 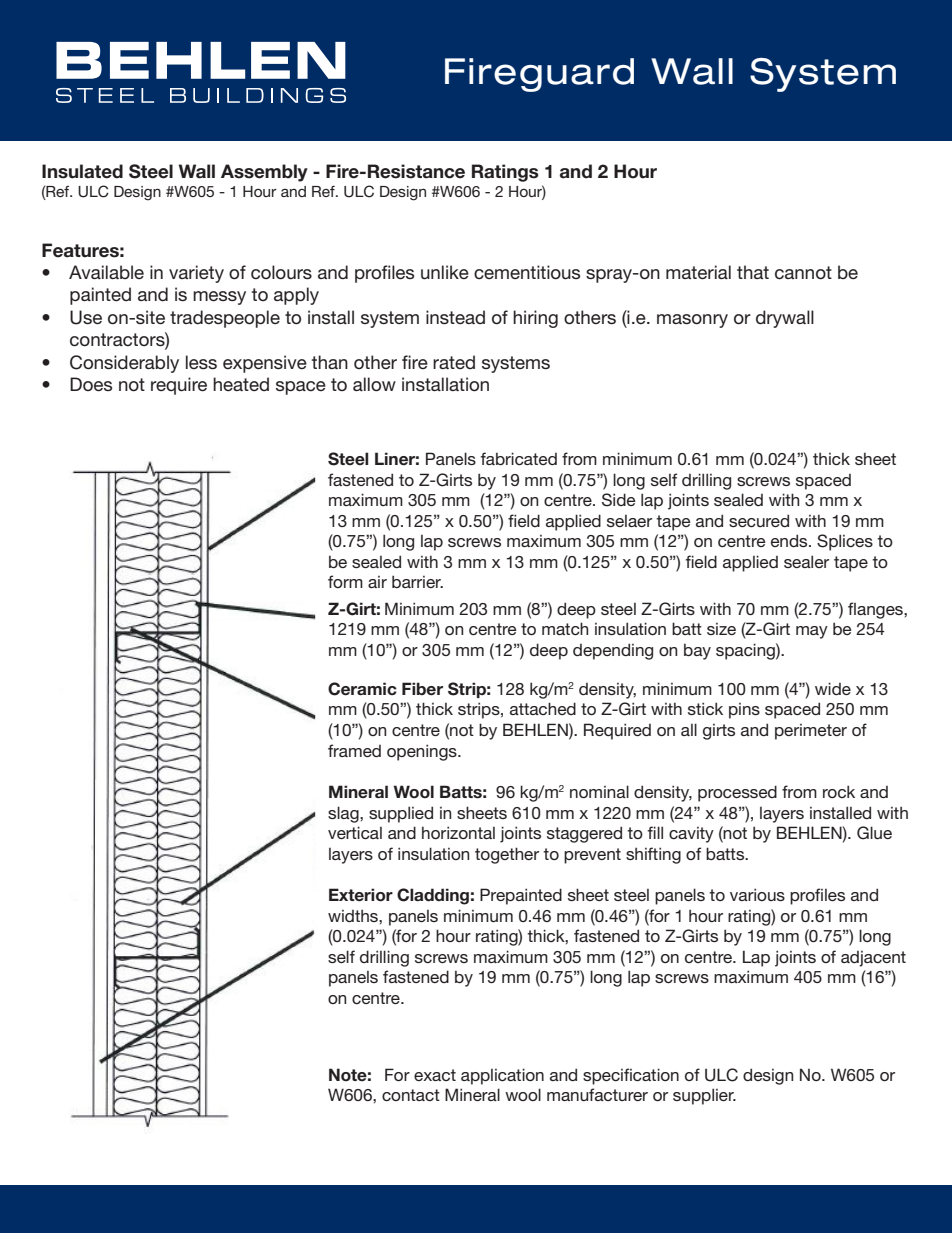 I want to click on contact, so click(x=411, y=1095).
